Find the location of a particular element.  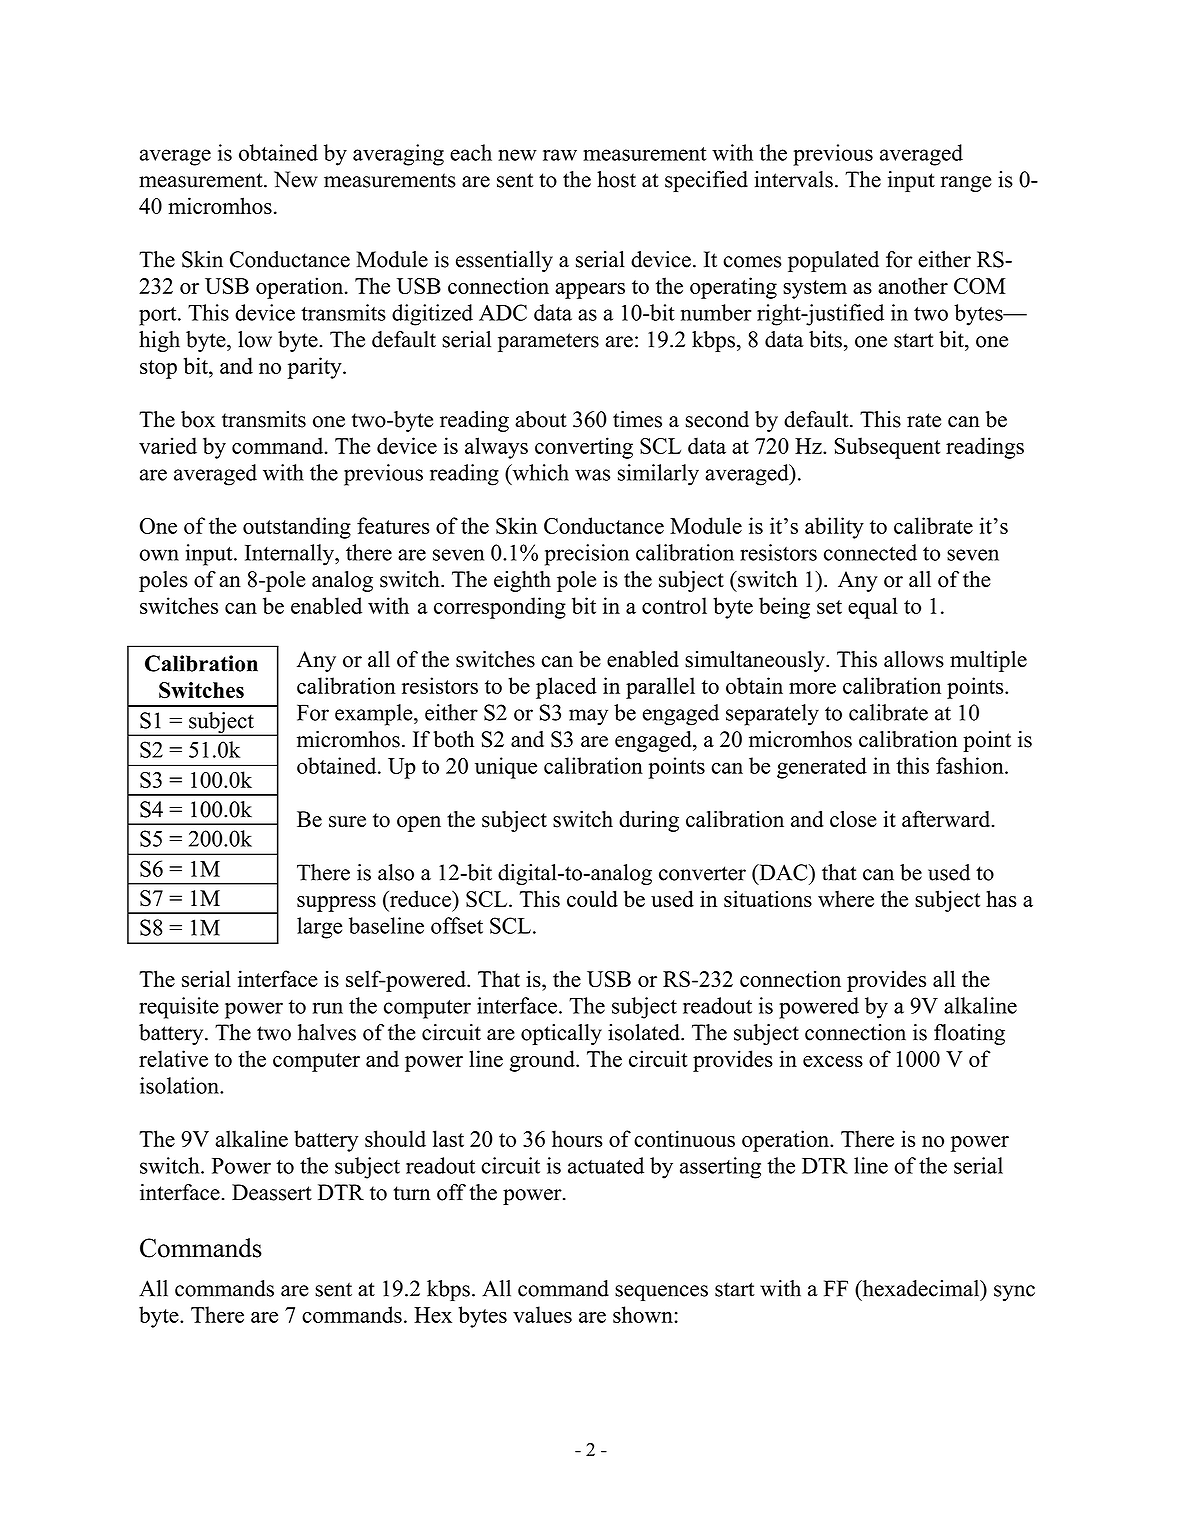

averaging is located at coordinates (398, 155).
